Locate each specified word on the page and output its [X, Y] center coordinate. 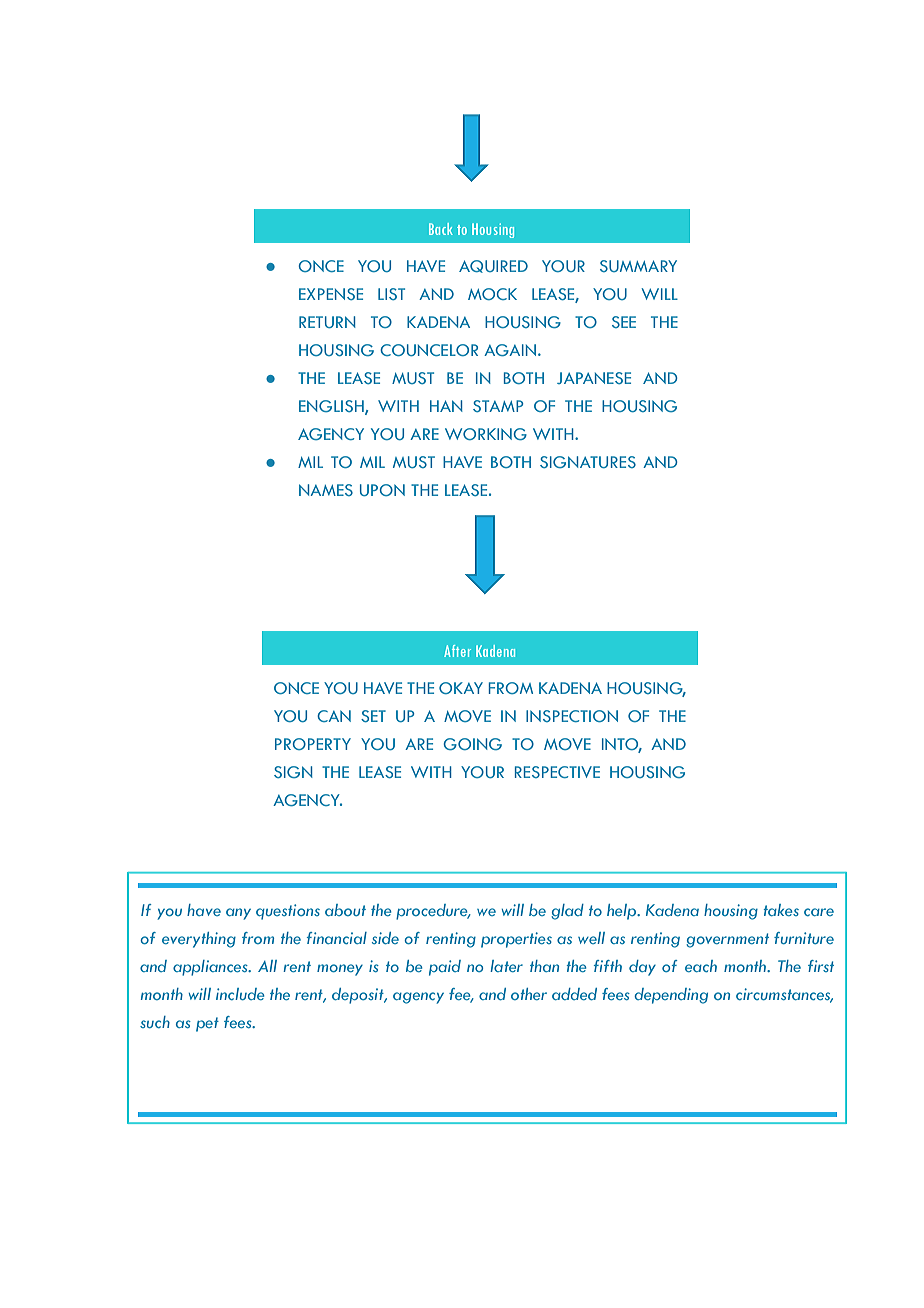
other [529, 994]
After [457, 651]
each [701, 966]
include [240, 994]
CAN [334, 716]
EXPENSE [331, 294]
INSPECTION [572, 716]
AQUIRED [493, 266]
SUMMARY [638, 266]
